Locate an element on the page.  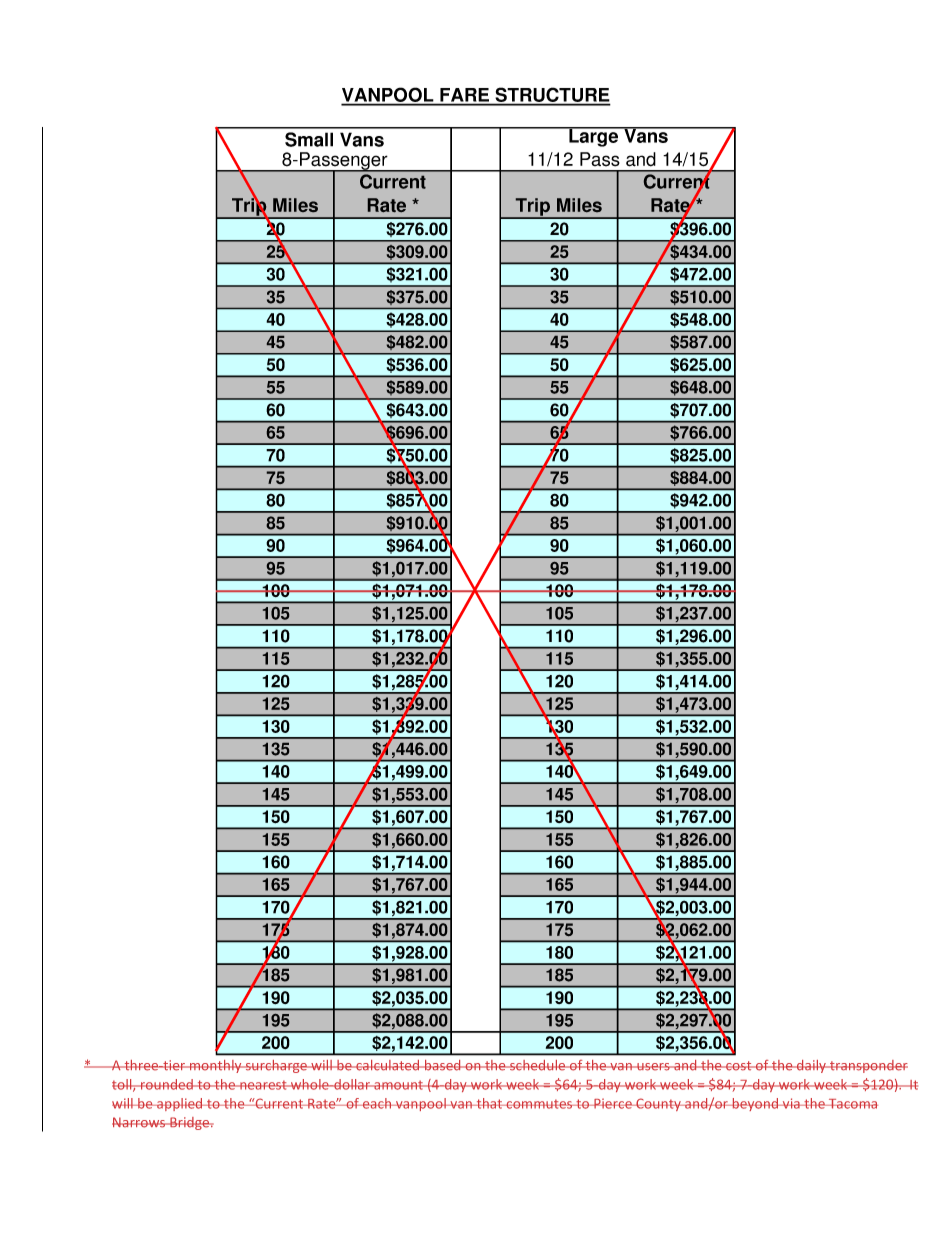
surcharge is located at coordinates (276, 1066).
